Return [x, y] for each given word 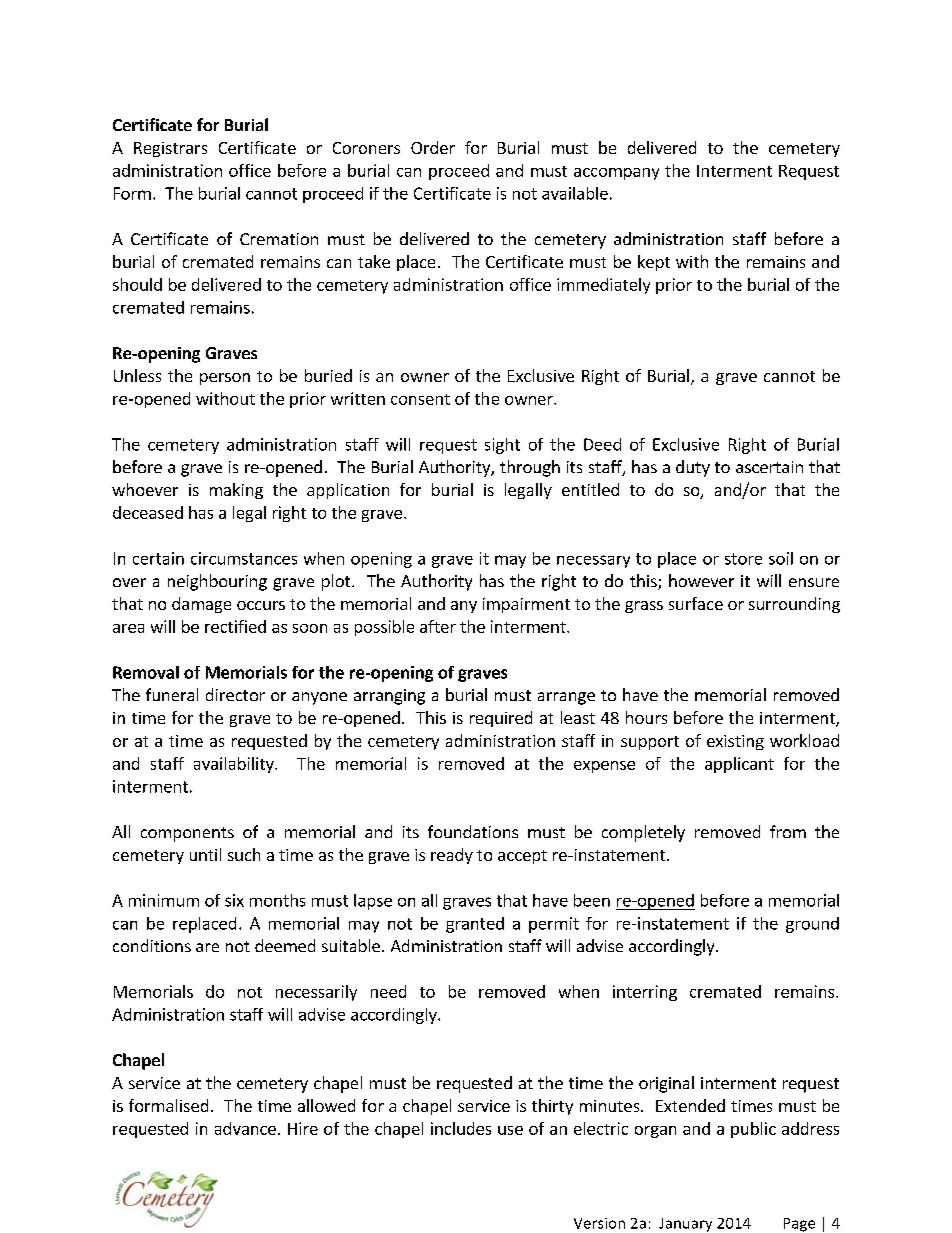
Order [433, 147]
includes [461, 1128]
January [685, 1225]
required [501, 719]
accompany [616, 174]
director [235, 694]
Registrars [170, 149]
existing [735, 742]
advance [245, 1128]
